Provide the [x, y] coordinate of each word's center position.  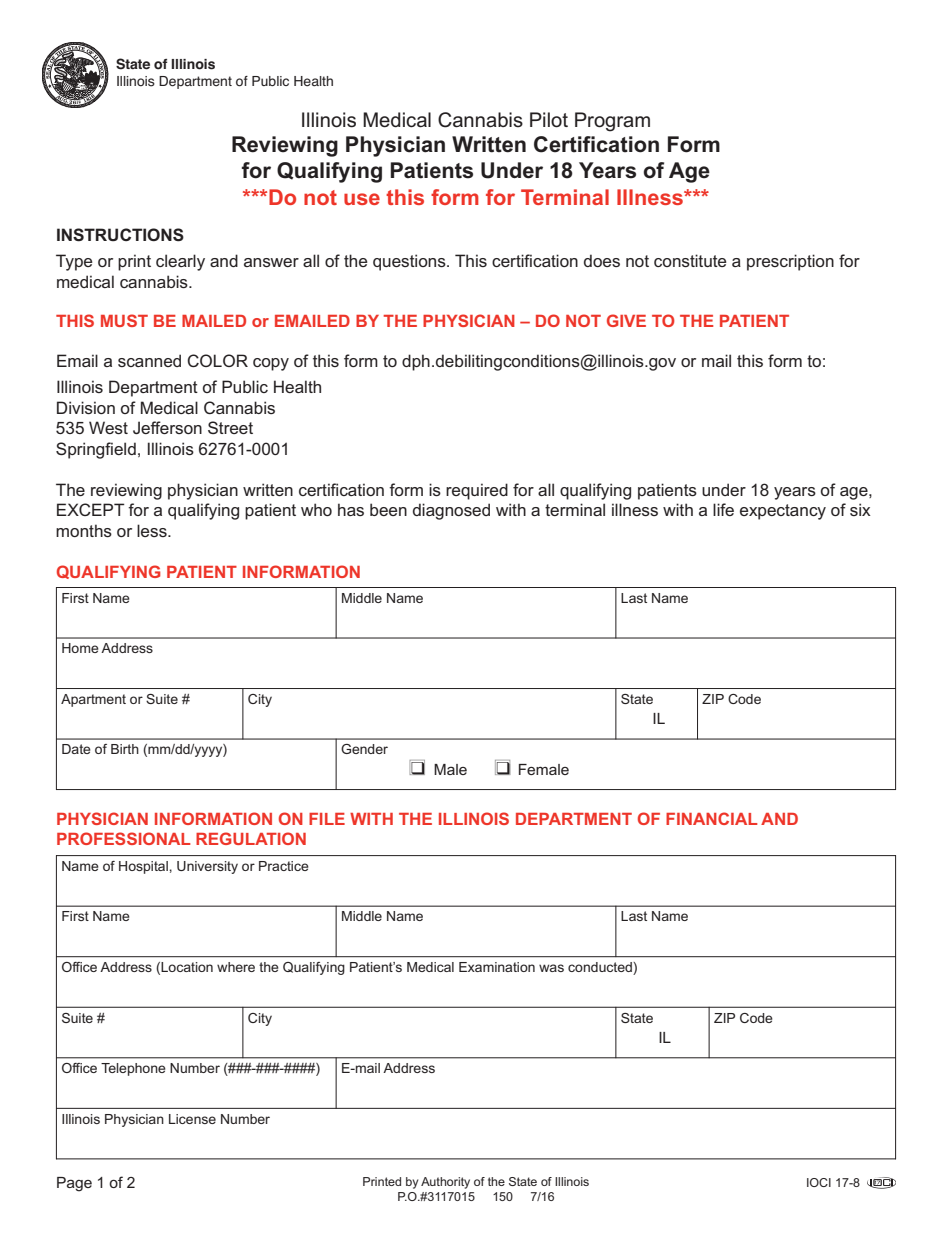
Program [612, 122]
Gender [364, 749]
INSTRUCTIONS [120, 235]
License [192, 1119]
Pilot [549, 120]
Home [80, 648]
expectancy [783, 512]
